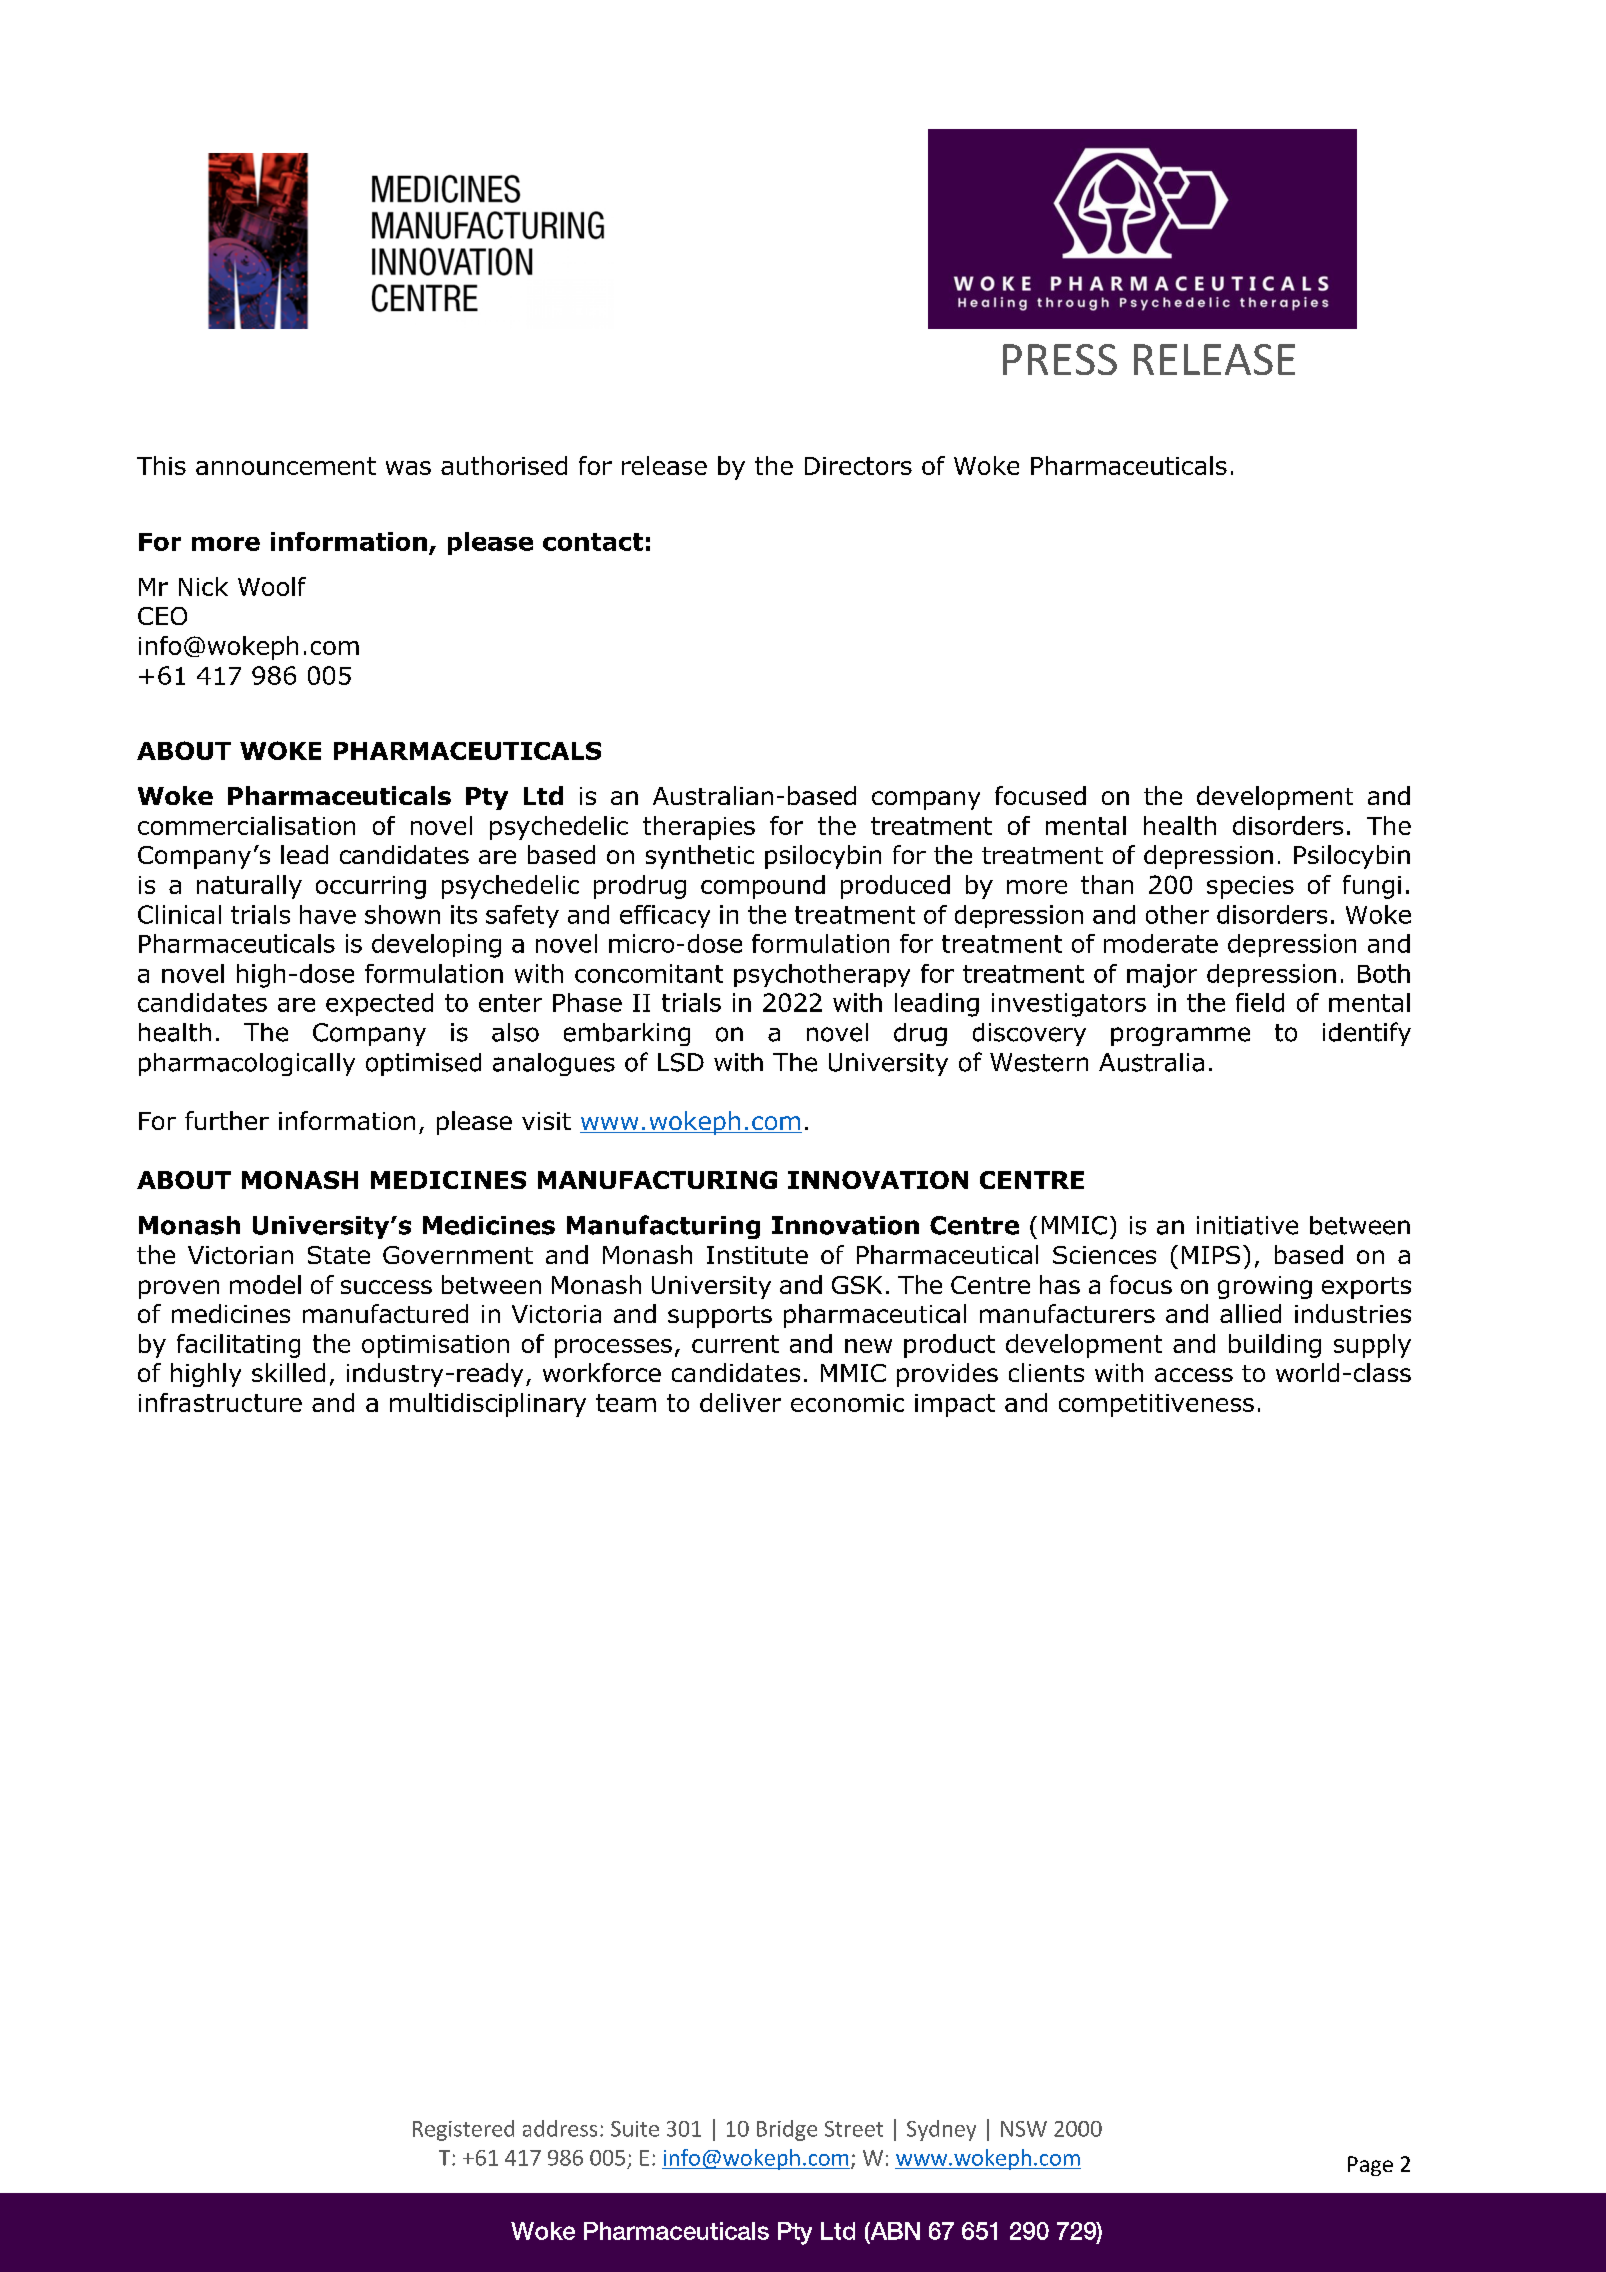  Describe the element at coordinates (787, 2130) in the screenshot. I see `Bridge` at that location.
